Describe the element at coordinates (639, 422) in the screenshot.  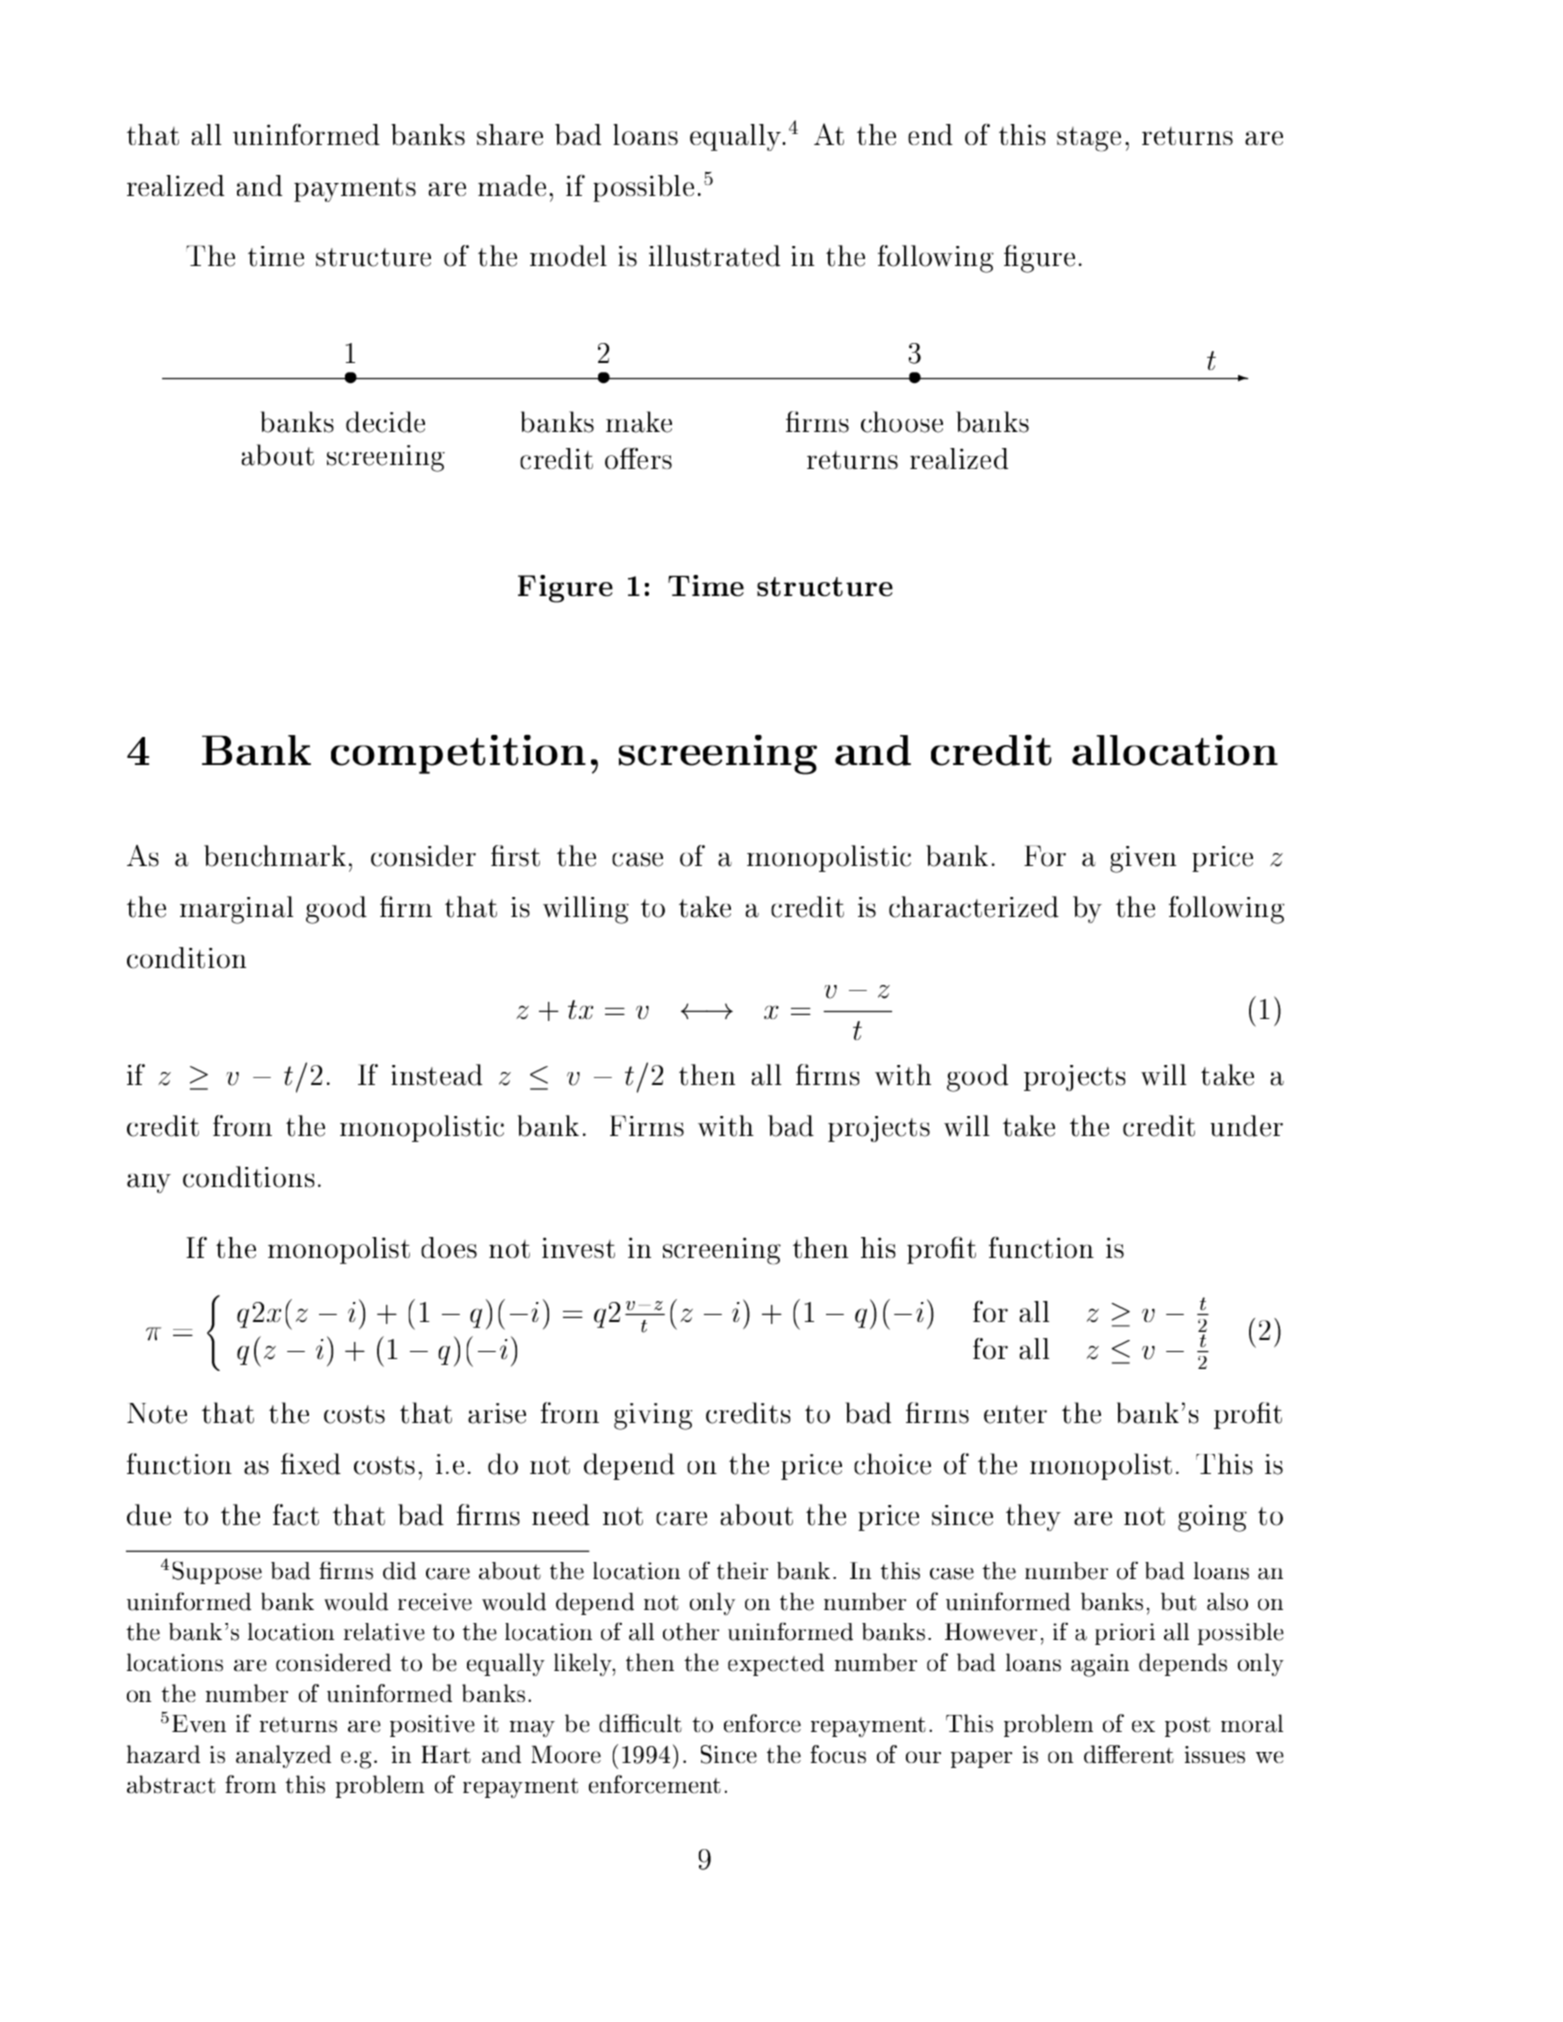
I see `make` at that location.
